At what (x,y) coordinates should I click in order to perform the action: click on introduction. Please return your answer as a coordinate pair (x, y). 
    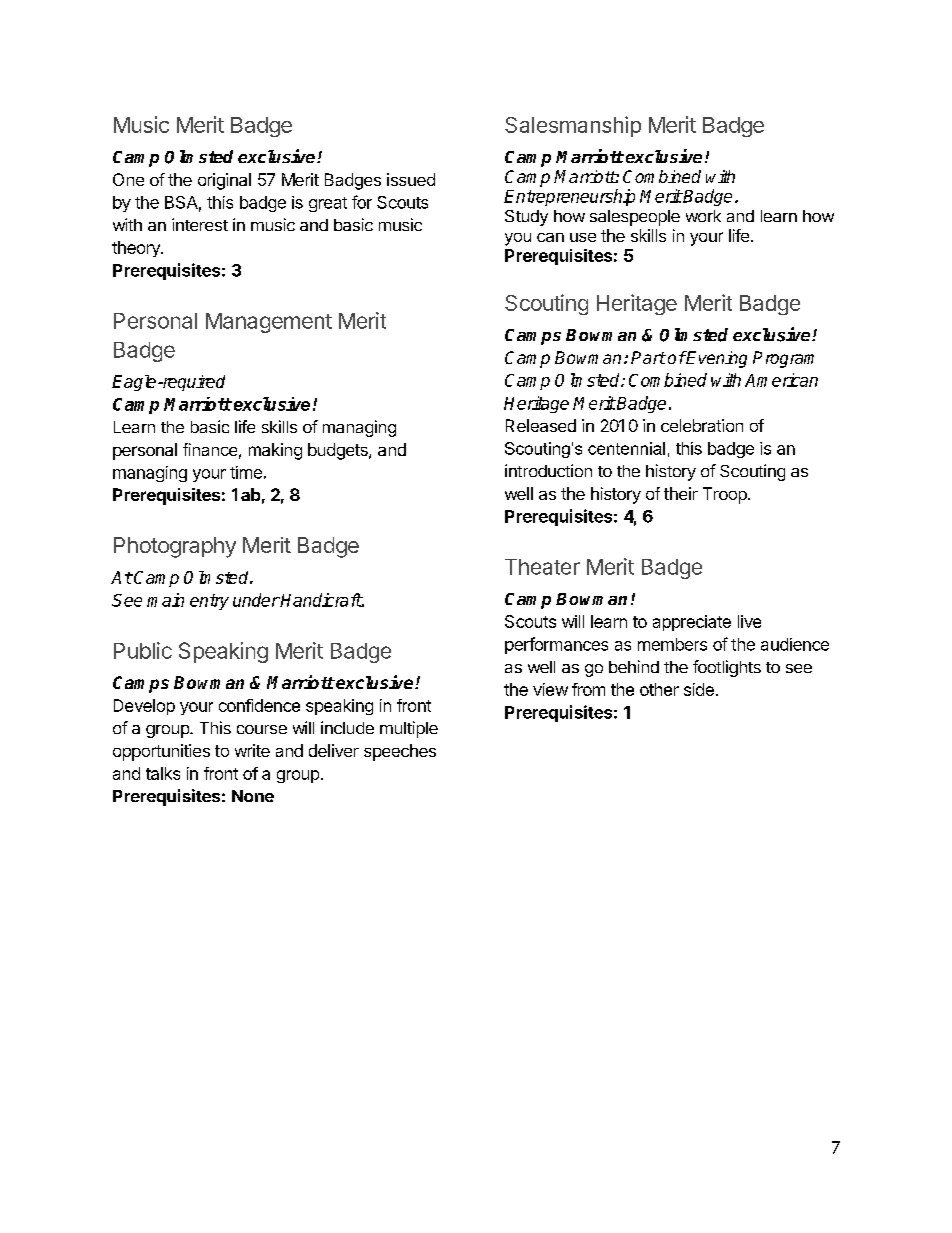
    Looking at the image, I should click on (548, 470).
